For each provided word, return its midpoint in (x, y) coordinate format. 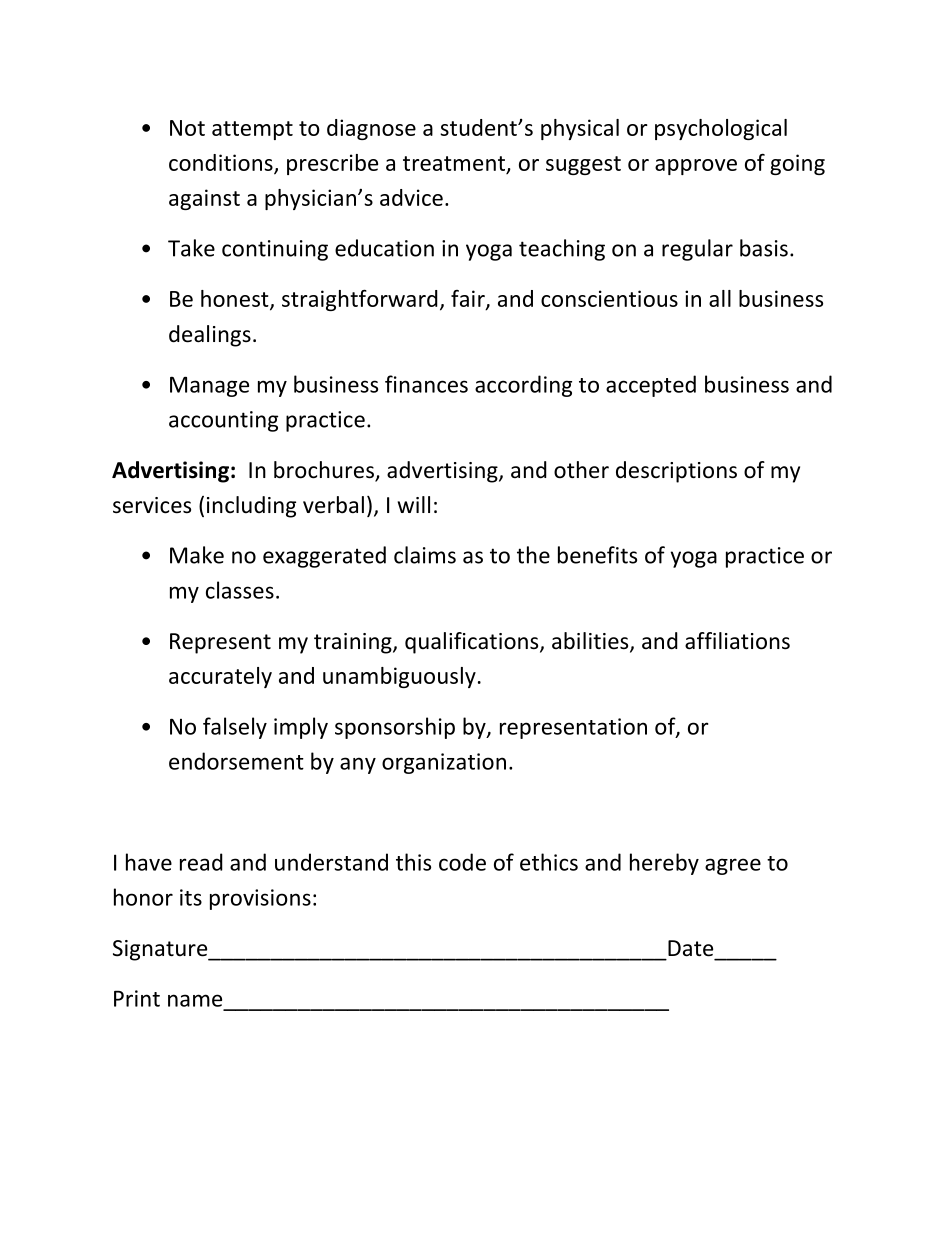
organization (444, 763)
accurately (220, 677)
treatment (454, 163)
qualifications (473, 643)
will (414, 504)
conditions (222, 163)
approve (696, 167)
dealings (210, 336)
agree (733, 866)
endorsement (236, 761)
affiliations (737, 641)
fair (469, 299)
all (720, 298)
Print (137, 998)
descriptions (676, 472)
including (251, 507)
